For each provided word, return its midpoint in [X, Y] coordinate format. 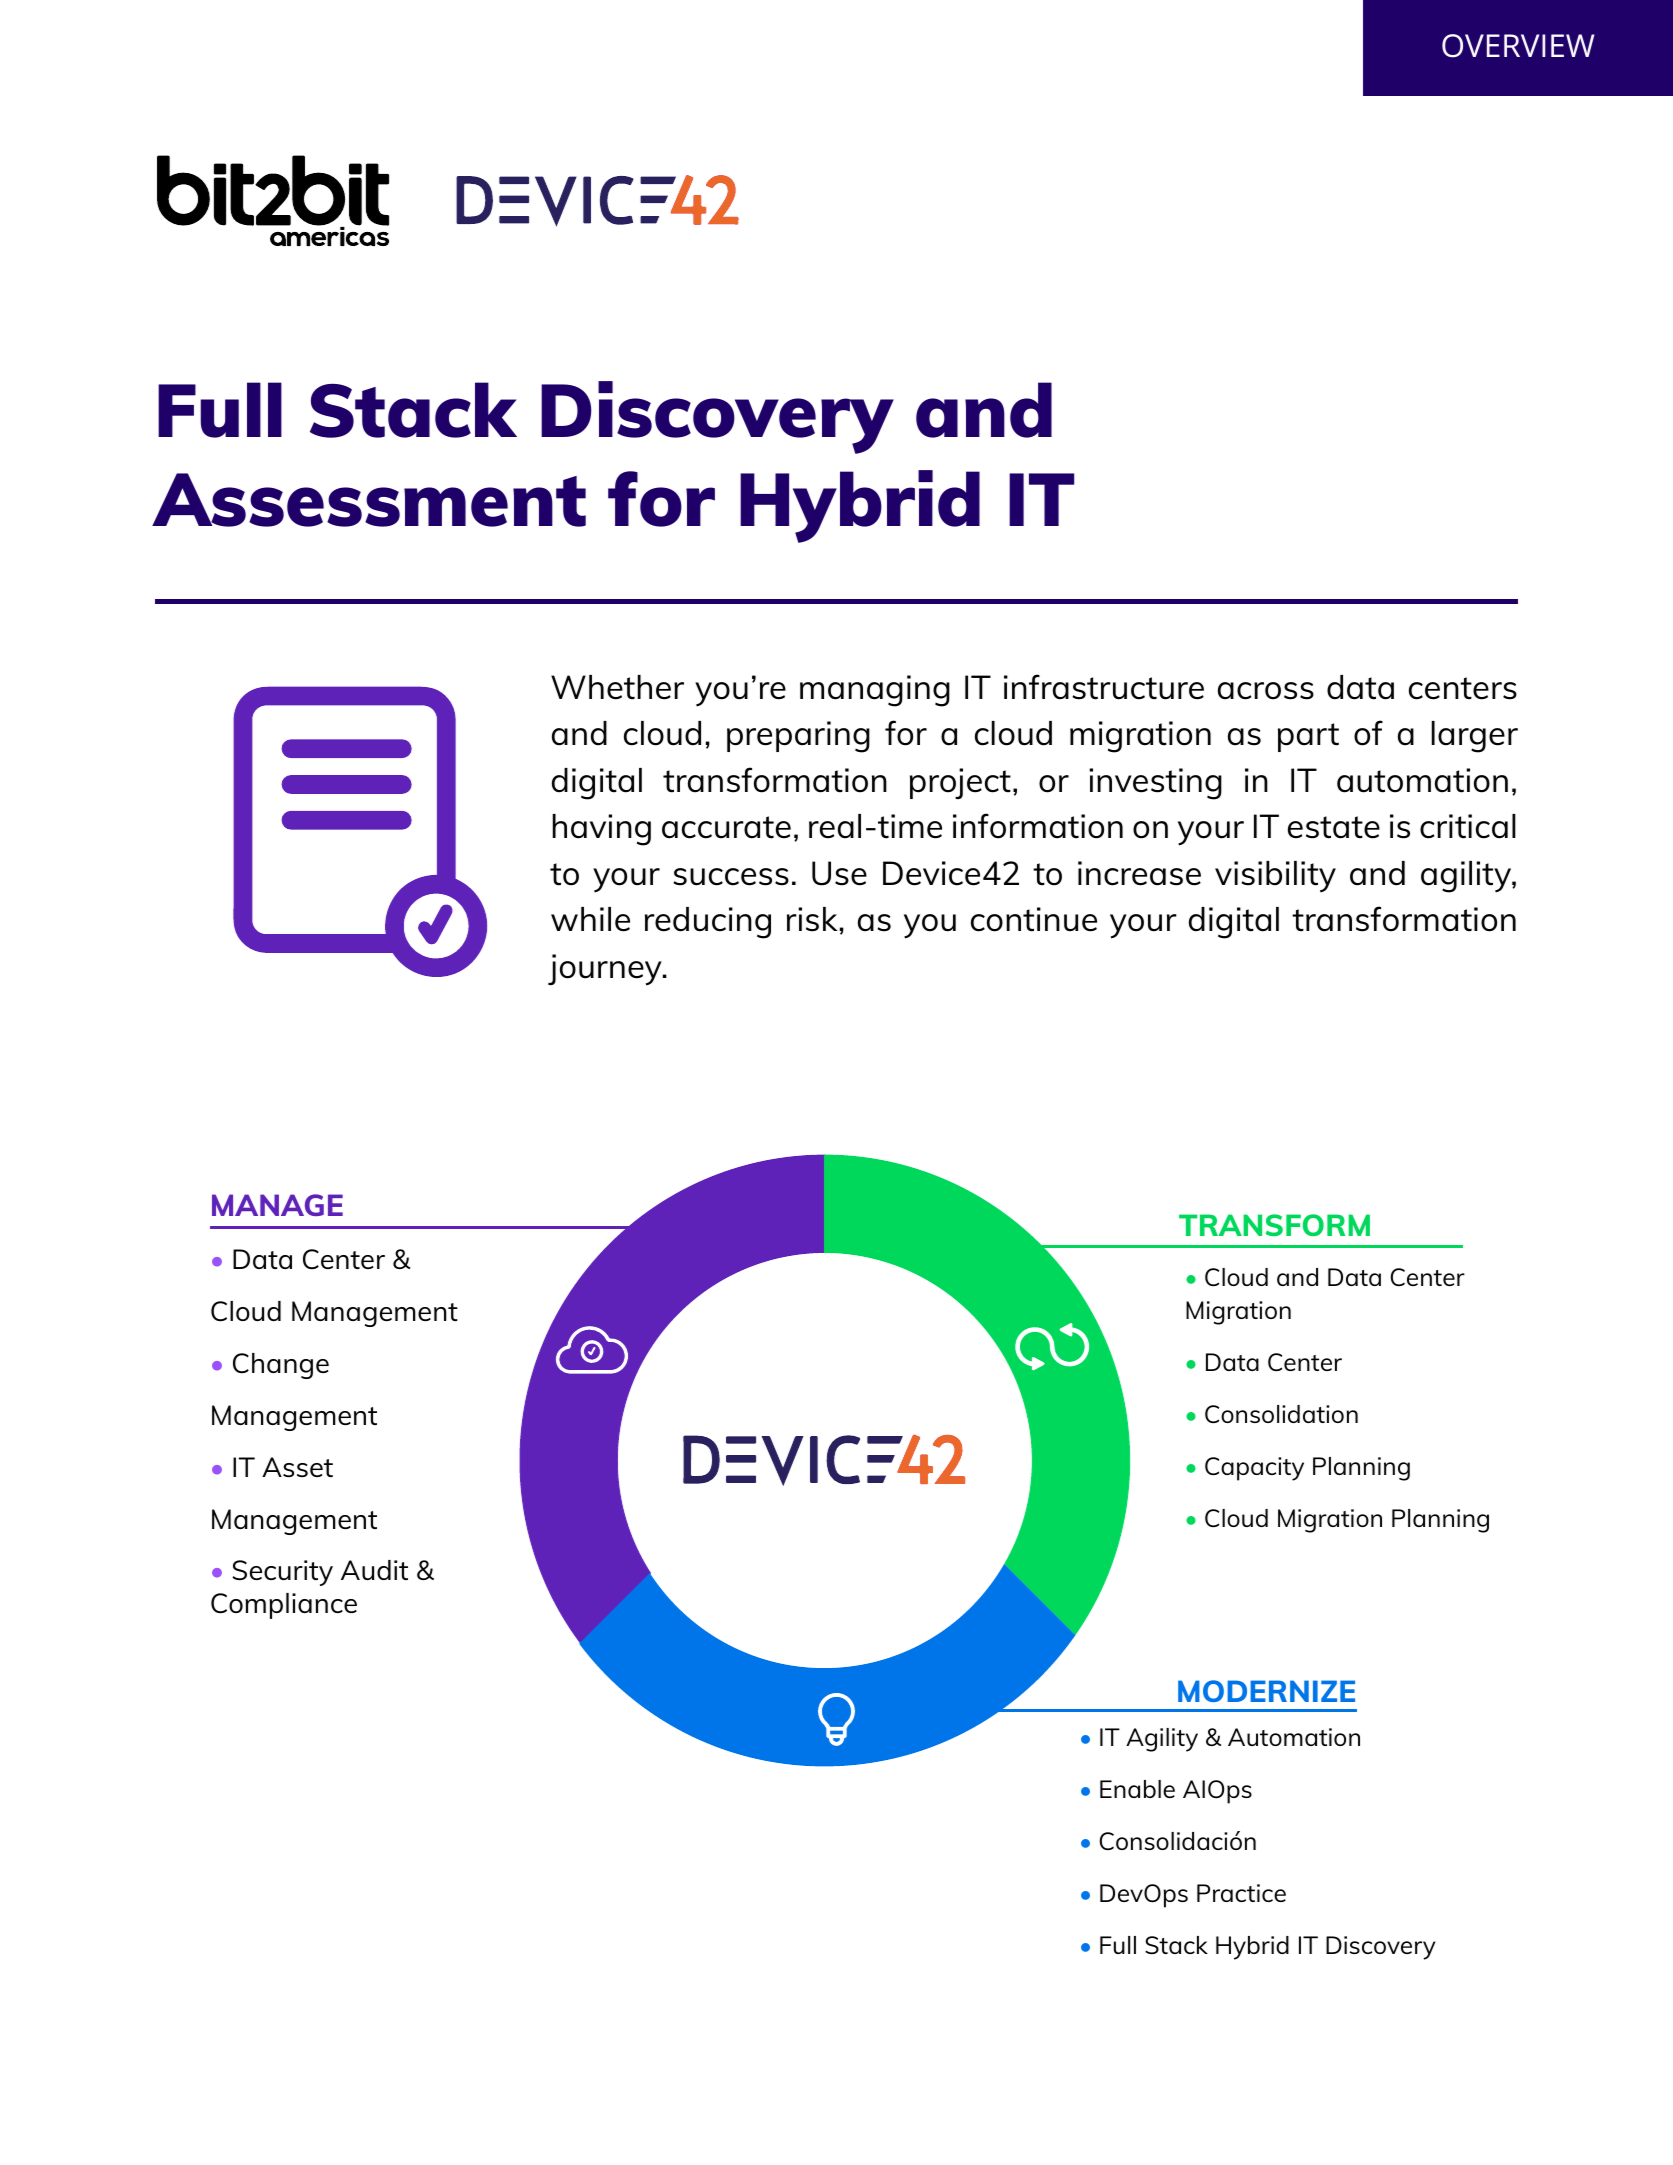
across [1266, 691]
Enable [1137, 1789]
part [1308, 737]
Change [281, 1366]
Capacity [1254, 1469]
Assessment [369, 500]
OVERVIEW [1518, 46]
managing [875, 691]
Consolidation [1281, 1414]
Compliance [284, 1606]
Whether [617, 687]
